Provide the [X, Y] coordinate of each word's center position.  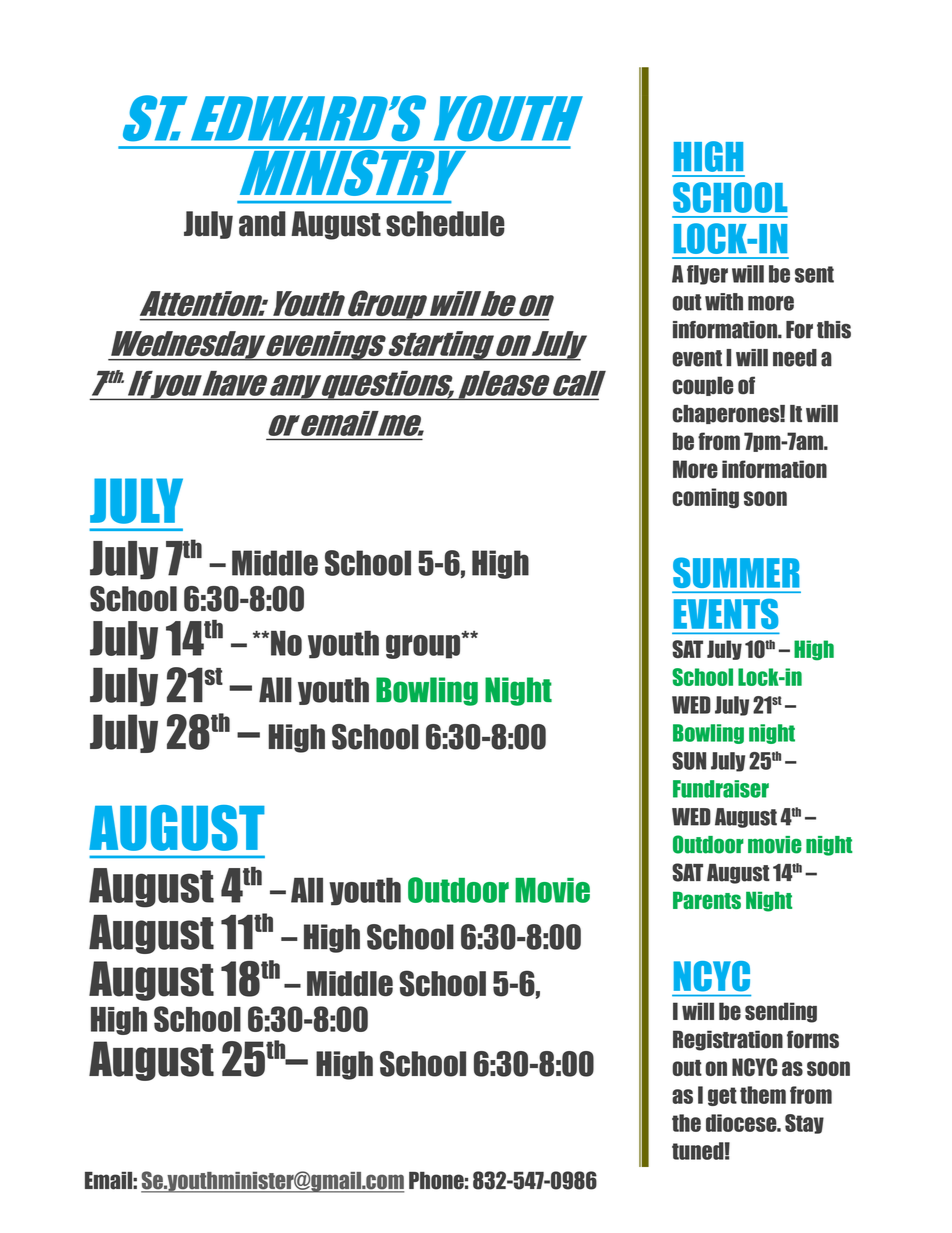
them [763, 1095]
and [262, 224]
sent [814, 274]
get [722, 1096]
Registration [728, 1040]
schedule [445, 224]
